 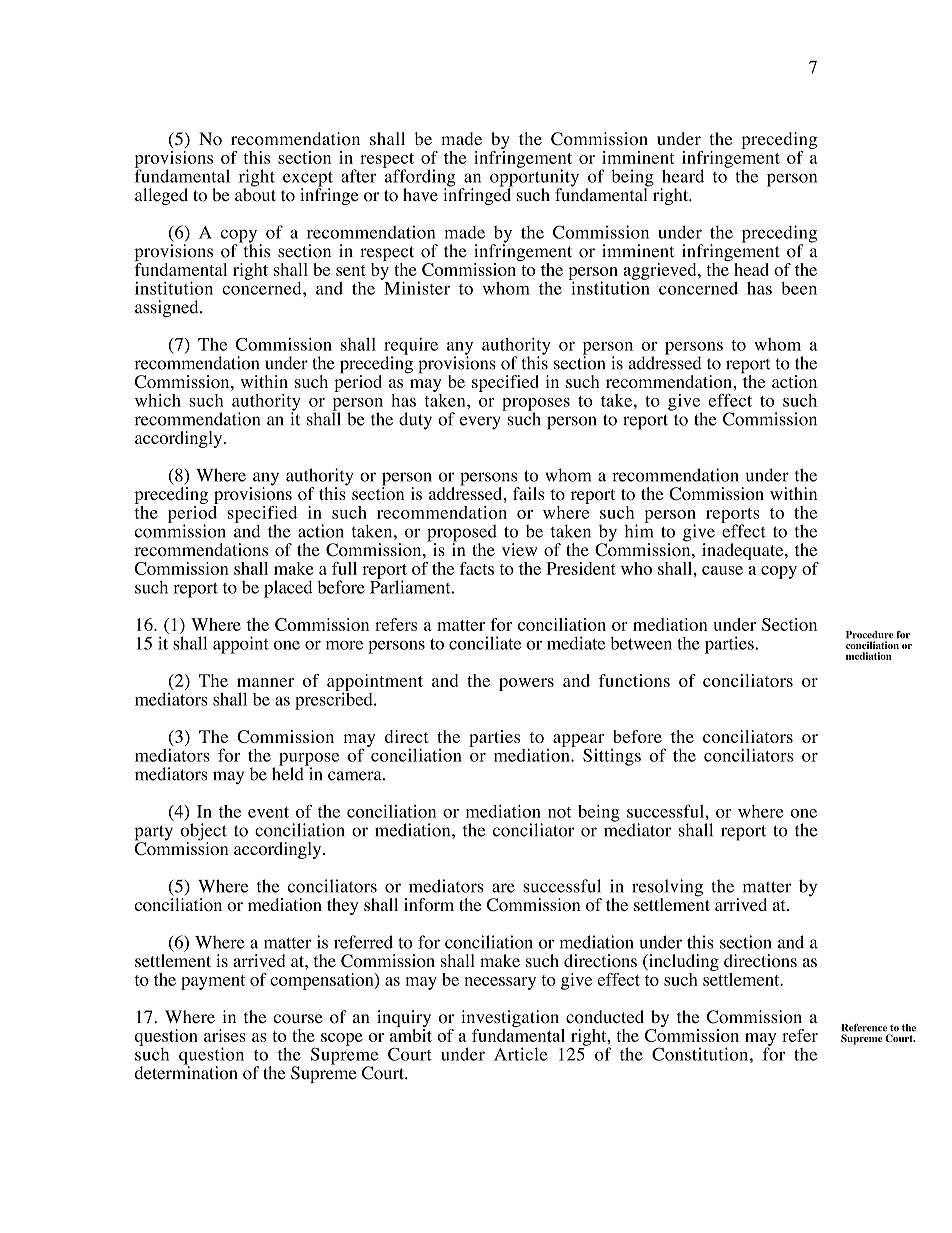 I want to click on Procedure, so click(x=870, y=635).
